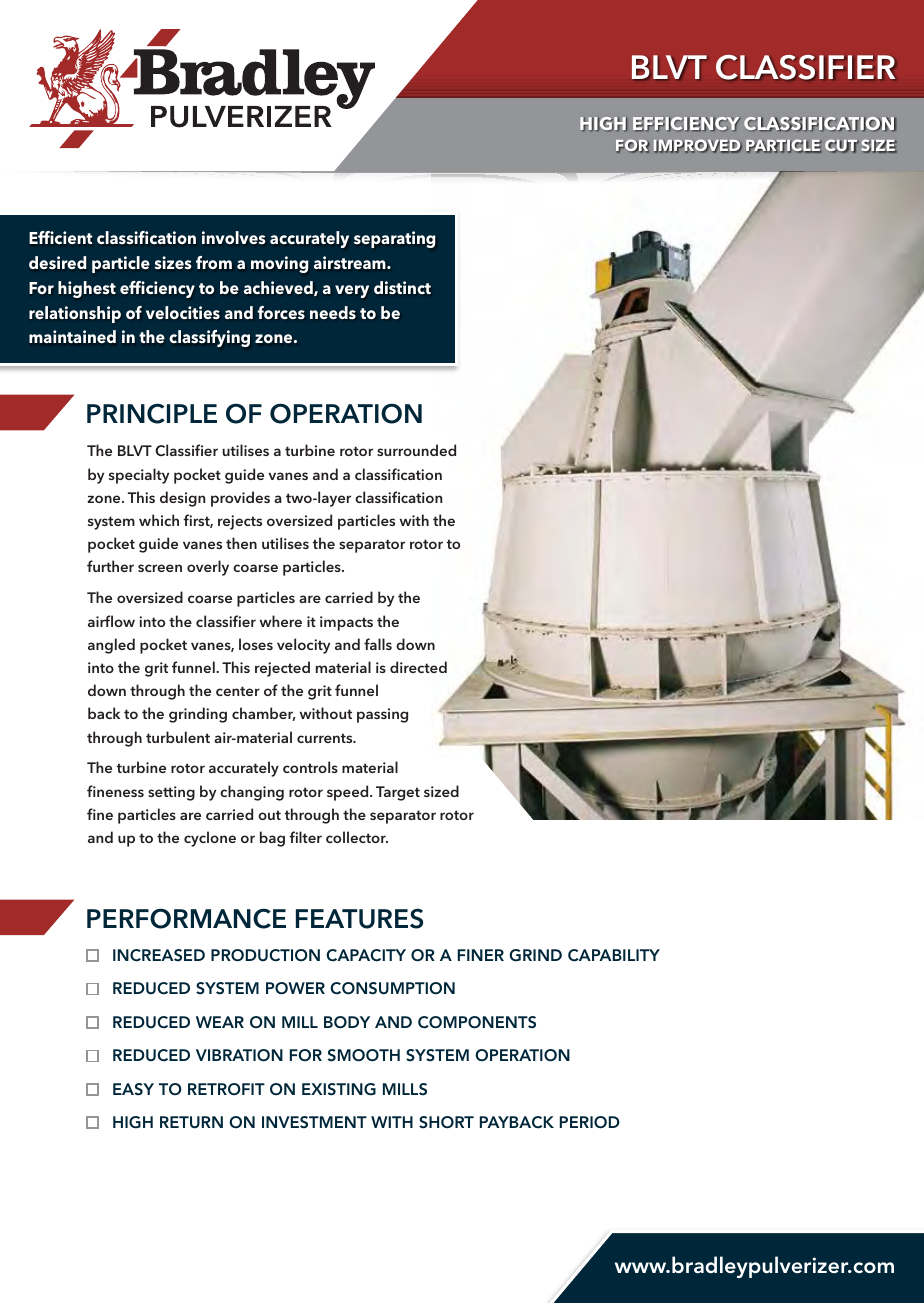 The height and width of the image is (1303, 924). Describe the element at coordinates (171, 793) in the image. I see `setting` at that location.
